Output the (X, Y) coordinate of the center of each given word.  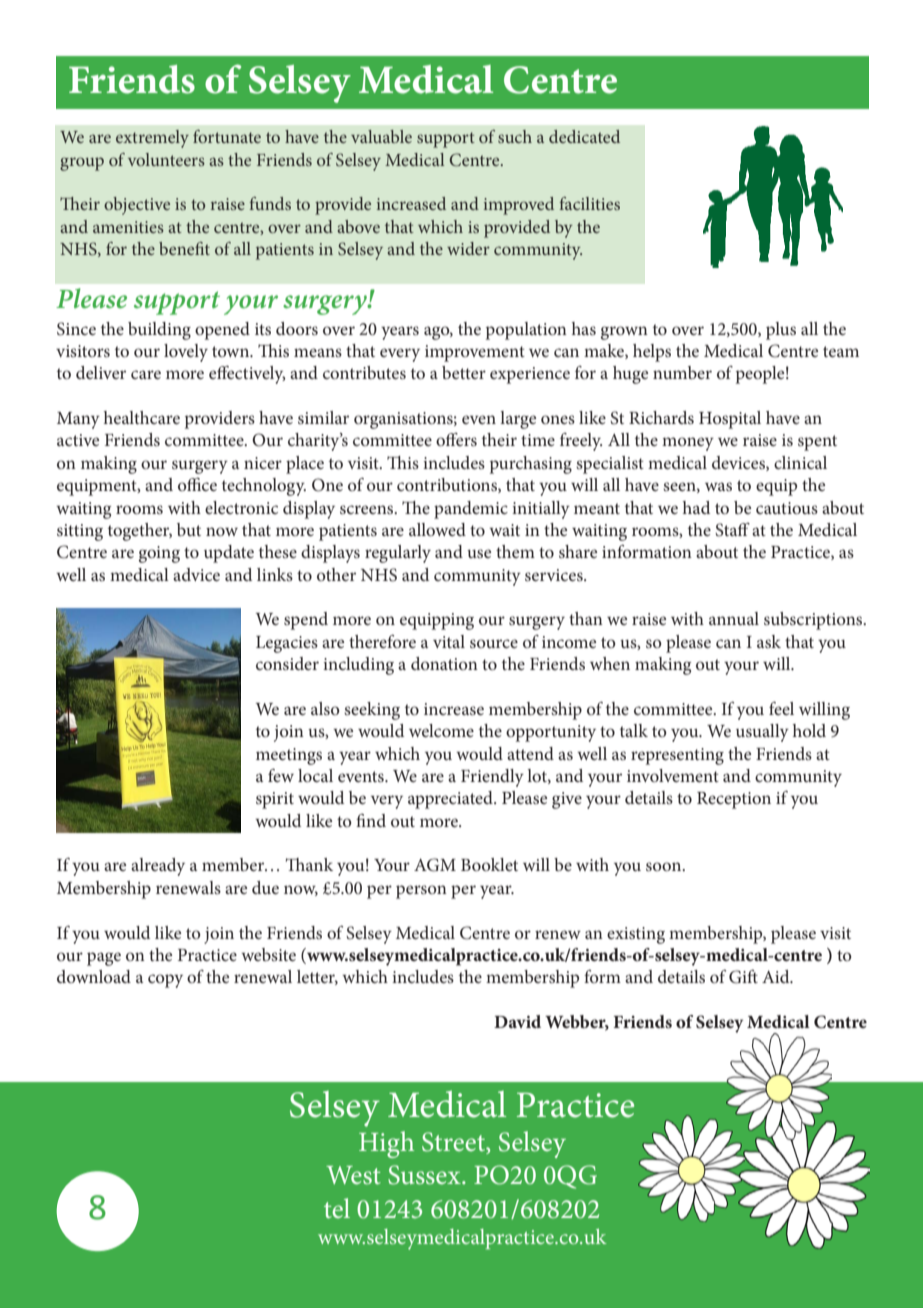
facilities (589, 203)
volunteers (166, 159)
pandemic (471, 510)
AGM (435, 865)
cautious (787, 508)
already (158, 867)
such (515, 136)
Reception (734, 800)
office (197, 484)
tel (337, 1208)
